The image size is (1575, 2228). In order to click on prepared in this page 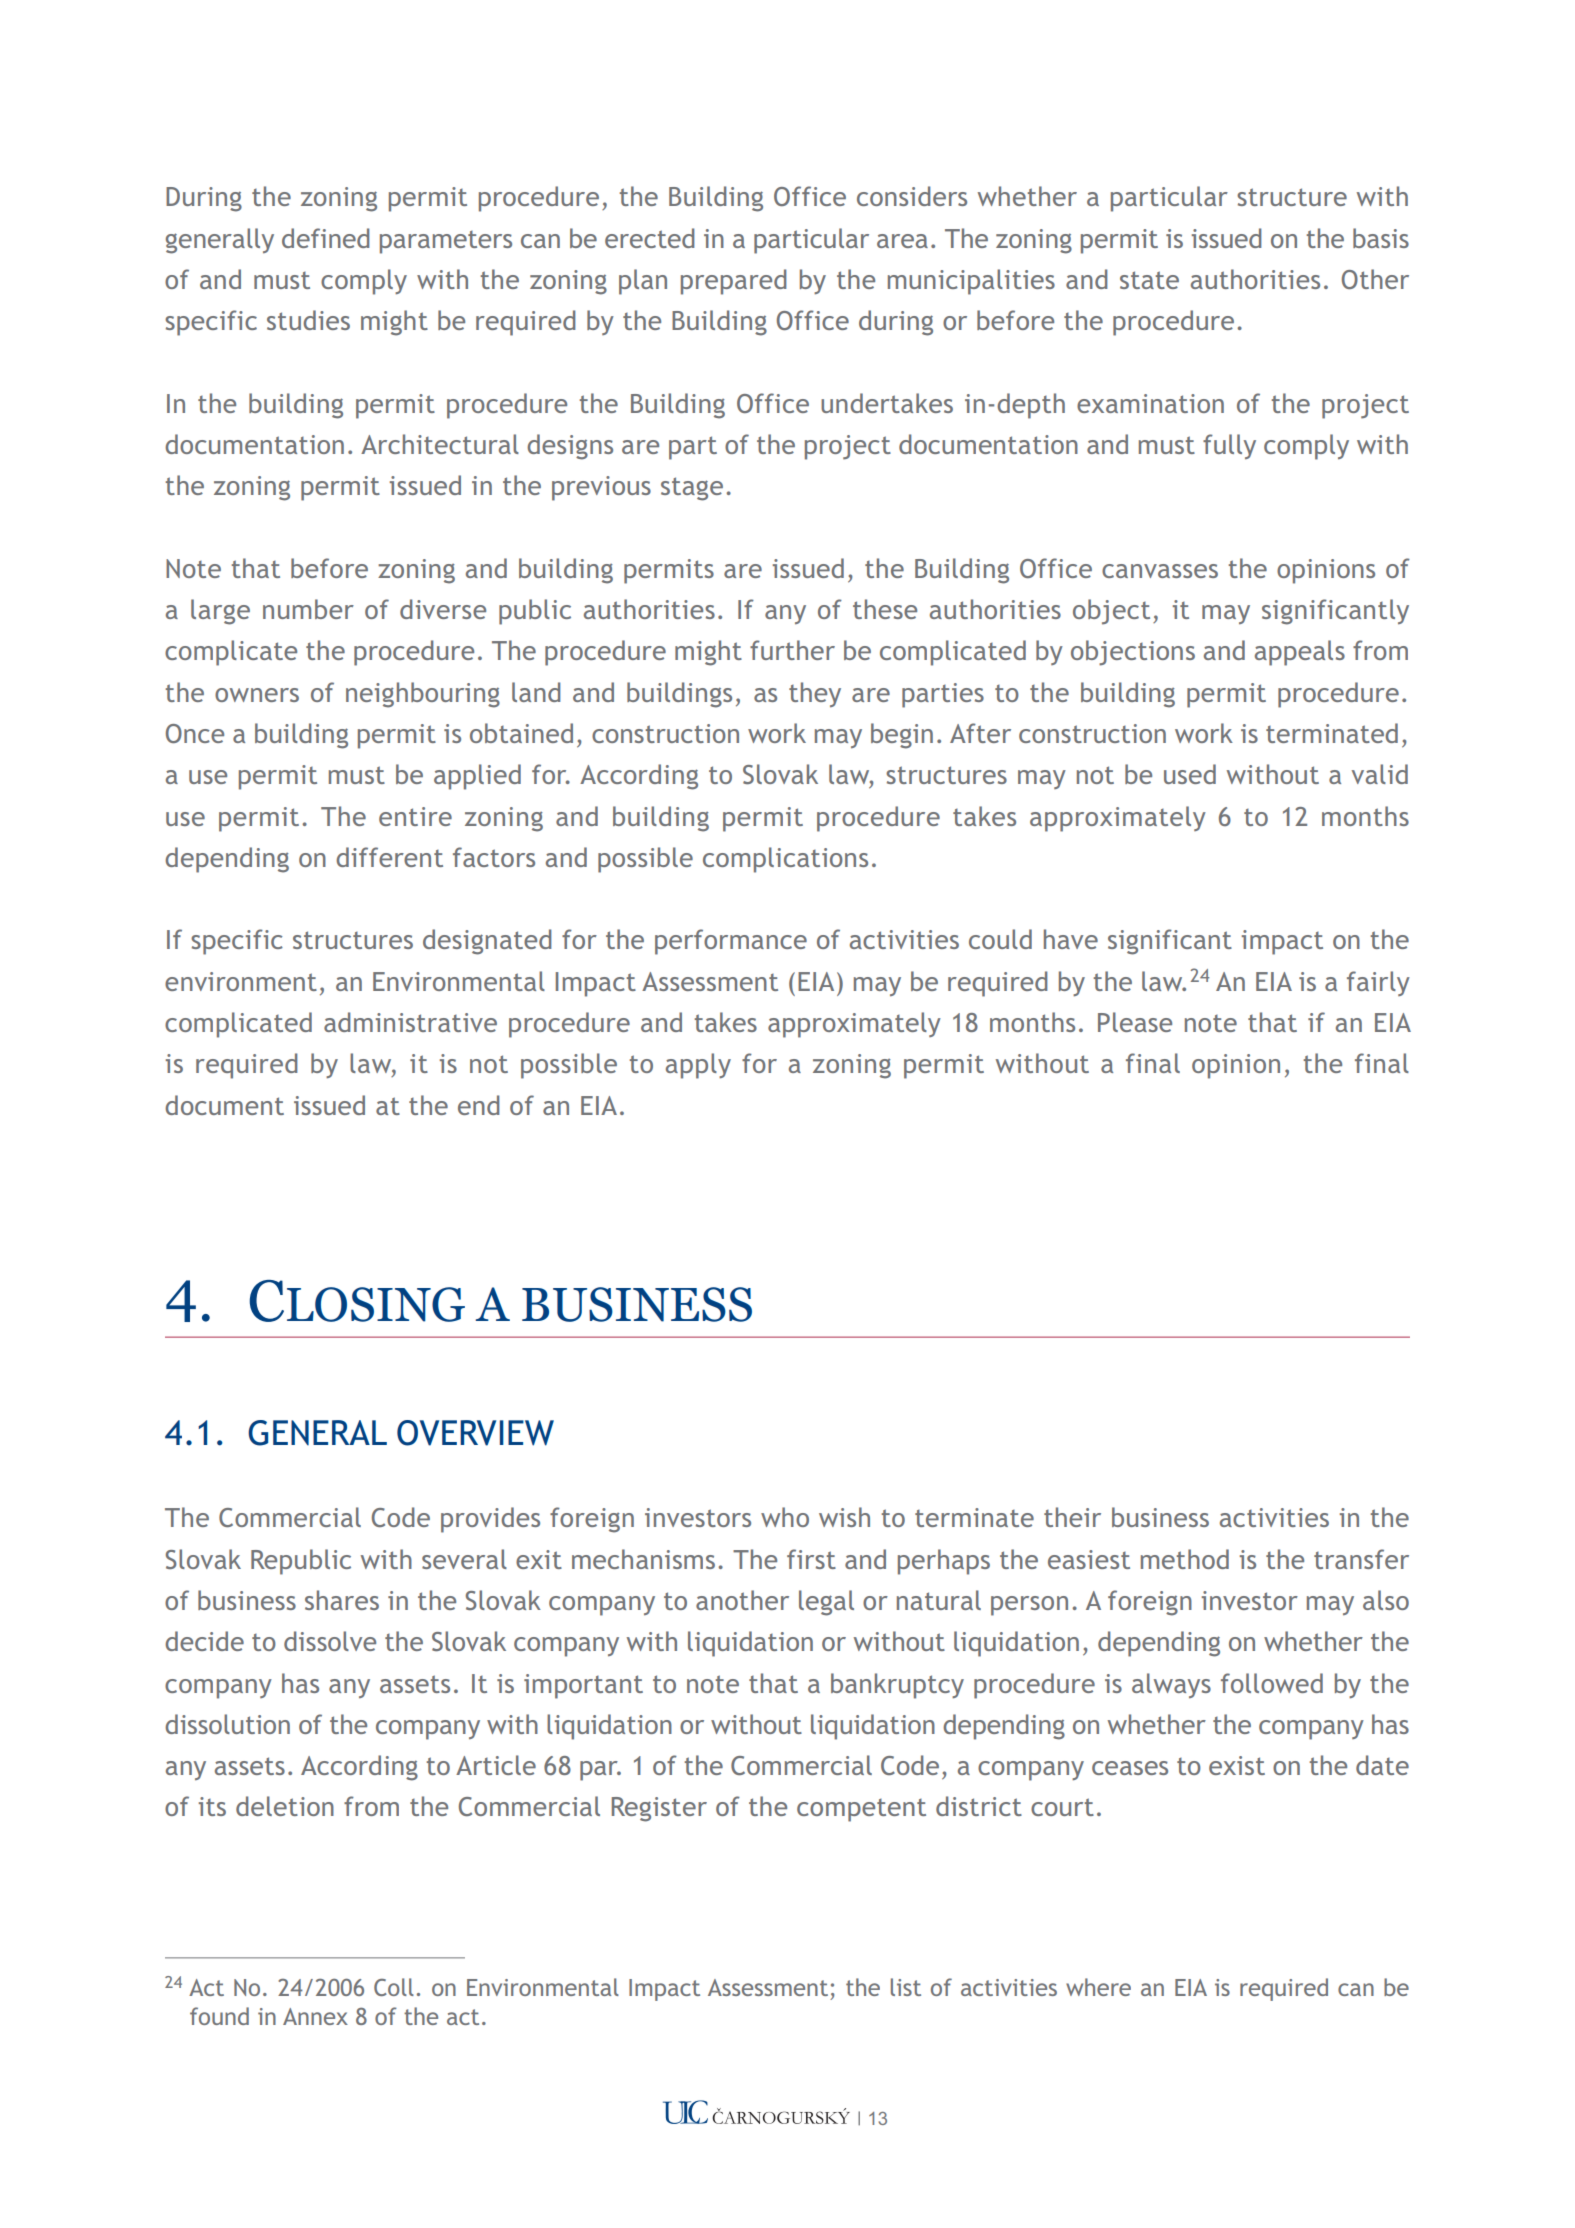, I will do `click(734, 282)`.
